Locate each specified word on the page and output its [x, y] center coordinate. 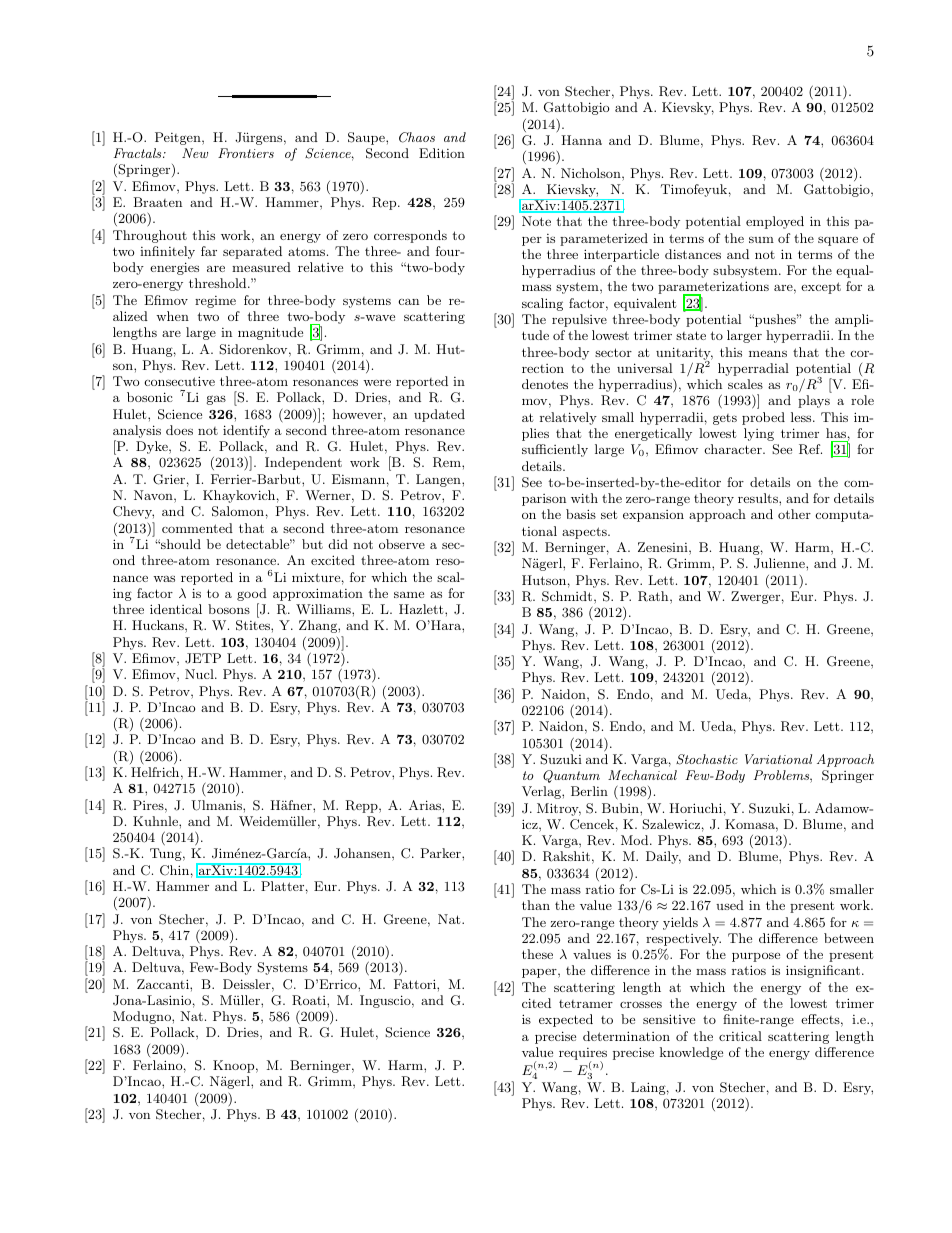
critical [740, 1036]
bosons [229, 609]
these [537, 954]
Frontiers [246, 153]
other [794, 514]
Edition [442, 153]
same [409, 594]
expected [566, 1020]
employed [775, 222]
